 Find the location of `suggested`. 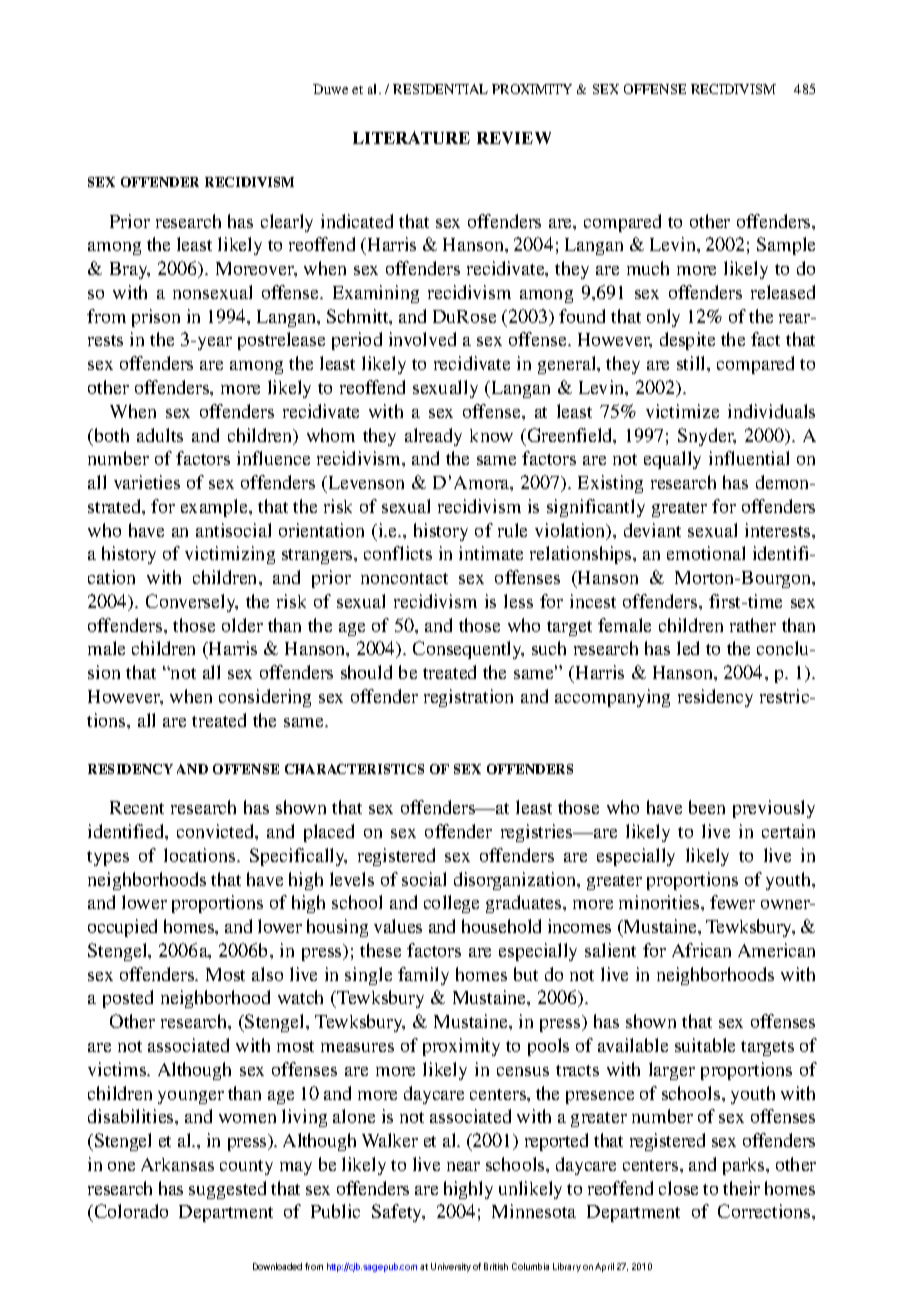

suggested is located at coordinates (227, 1190).
